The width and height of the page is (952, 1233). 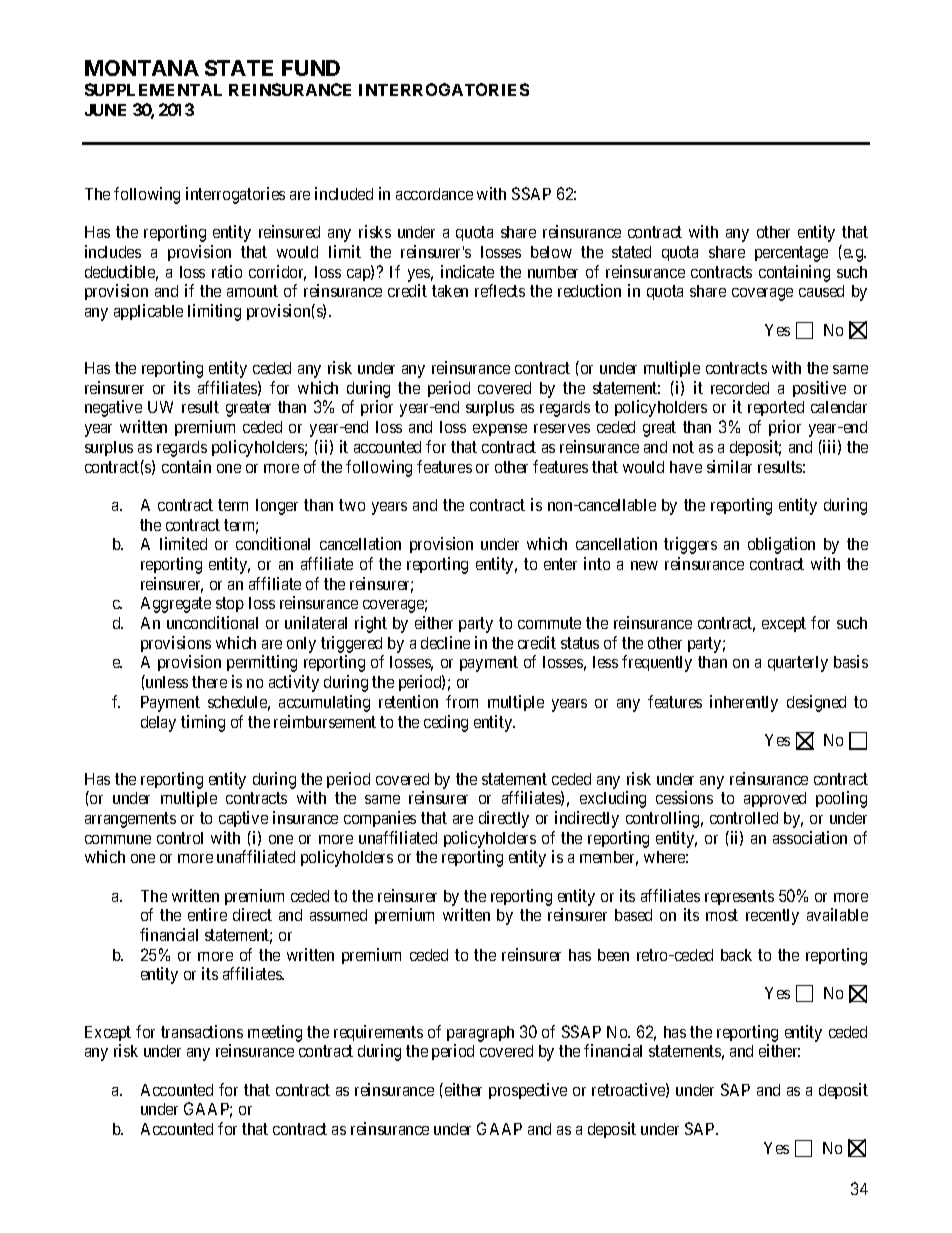 What do you see at coordinates (380, 819) in the page?
I see `companies` at bounding box center [380, 819].
